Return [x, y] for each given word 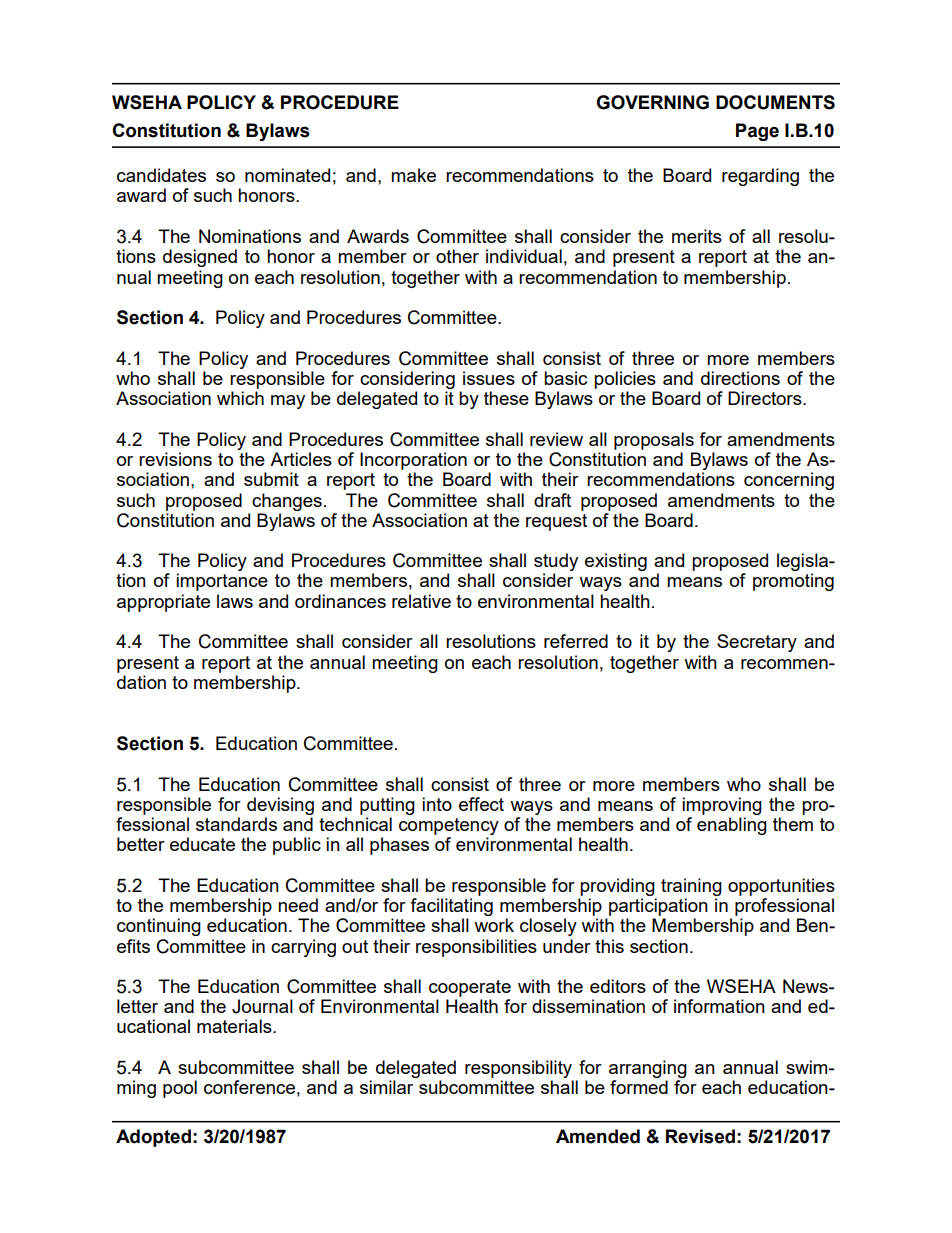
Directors [766, 398]
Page [757, 132]
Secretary [757, 643]
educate [202, 844]
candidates [161, 175]
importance [222, 582]
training [691, 887]
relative [421, 601]
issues [489, 378]
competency [449, 826]
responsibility [519, 1070]
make [413, 175]
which [240, 398]
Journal [262, 1006]
